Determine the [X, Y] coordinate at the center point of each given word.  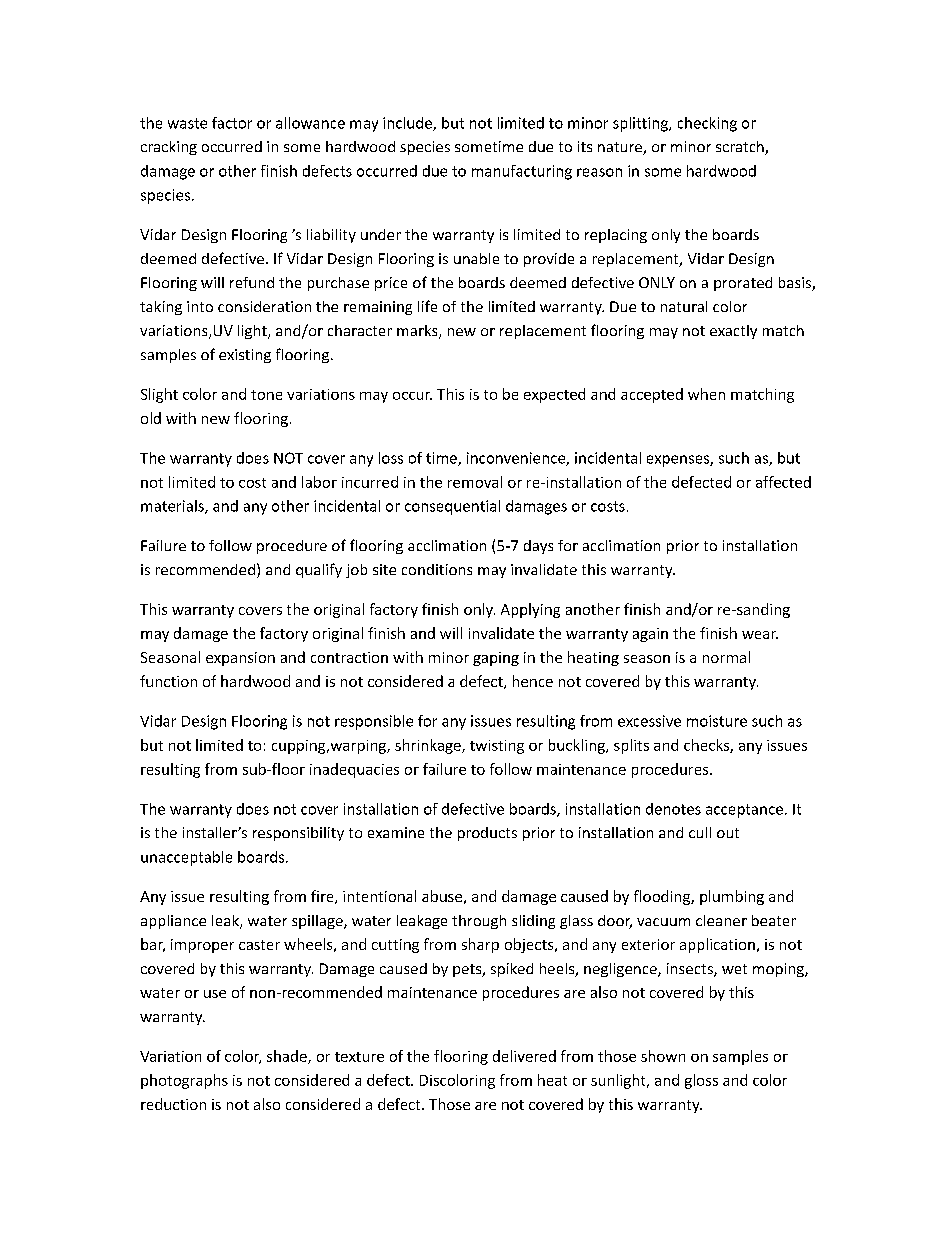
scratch [741, 148]
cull [700, 832]
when [706, 394]
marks [418, 332]
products [487, 834]
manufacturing [522, 172]
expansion [240, 659]
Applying [530, 610]
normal [726, 657]
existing [245, 356]
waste [187, 123]
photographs [184, 1081]
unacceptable [186, 858]
